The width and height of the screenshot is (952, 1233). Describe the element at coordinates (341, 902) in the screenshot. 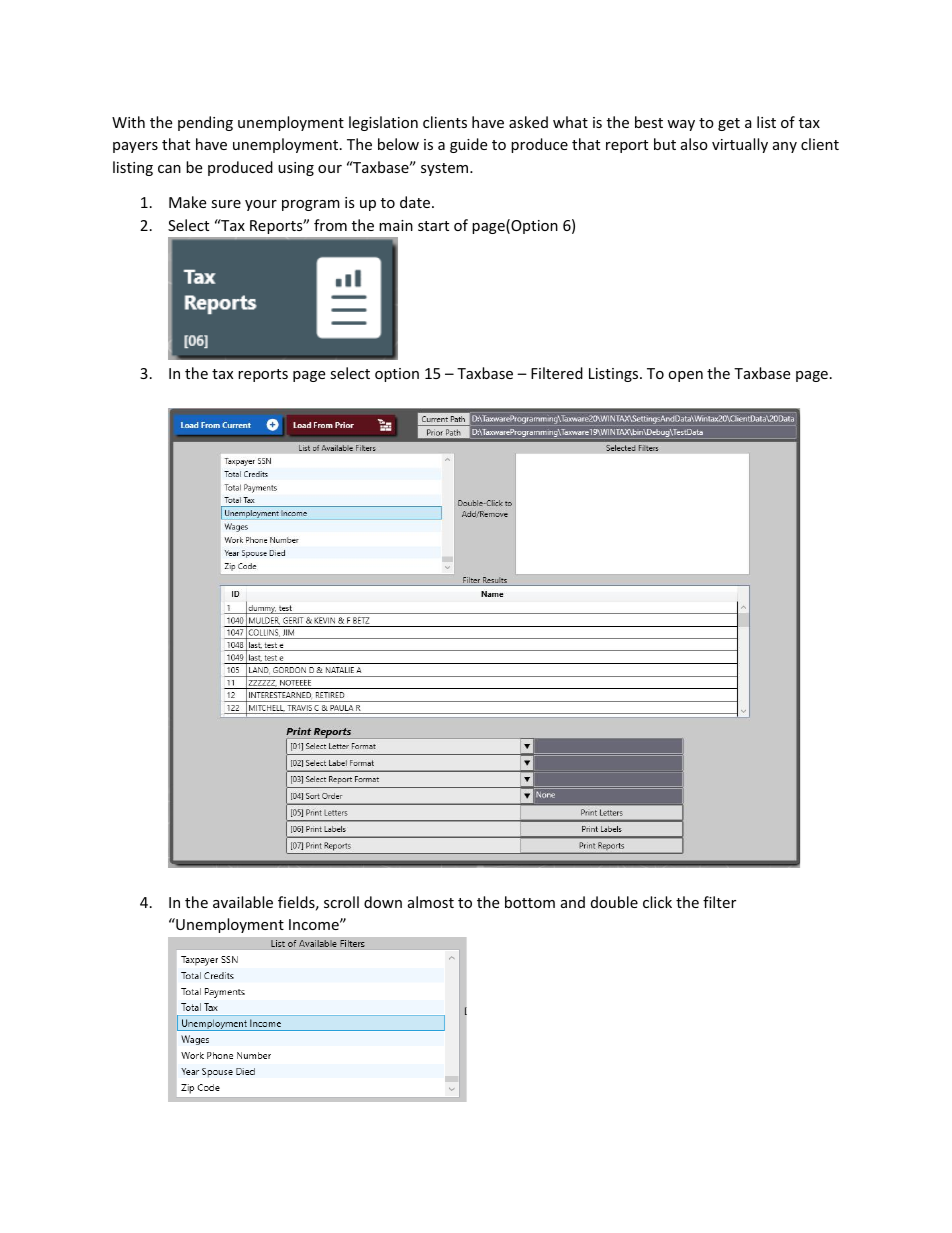

I see `scroll` at that location.
